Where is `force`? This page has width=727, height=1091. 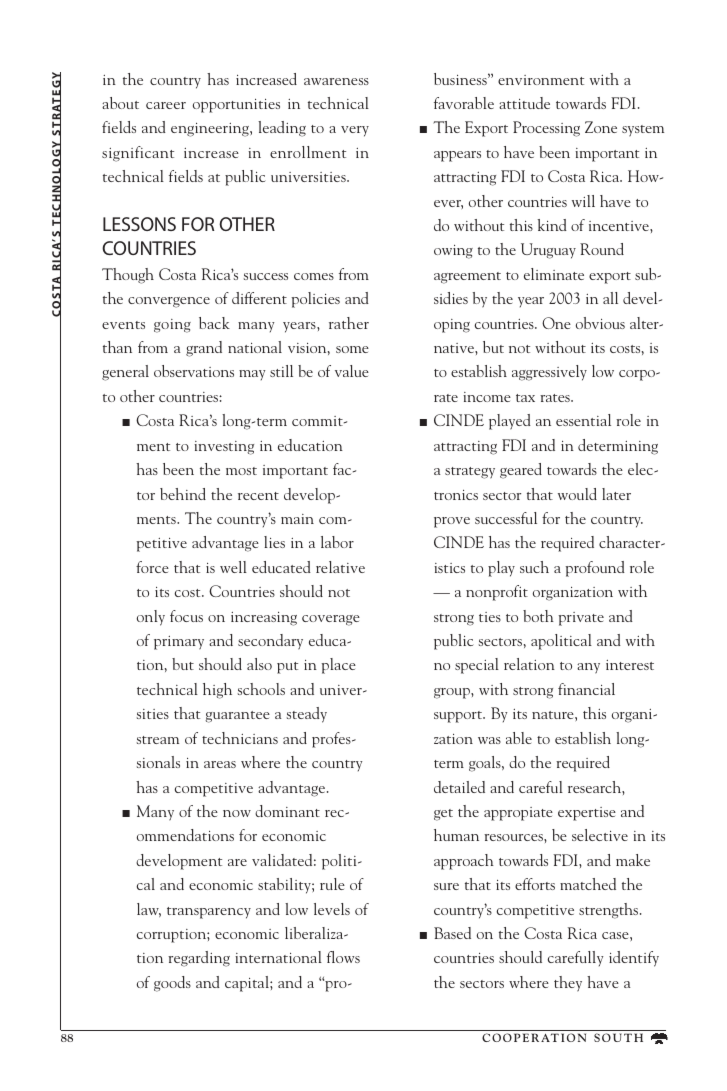 force is located at coordinates (152, 567).
